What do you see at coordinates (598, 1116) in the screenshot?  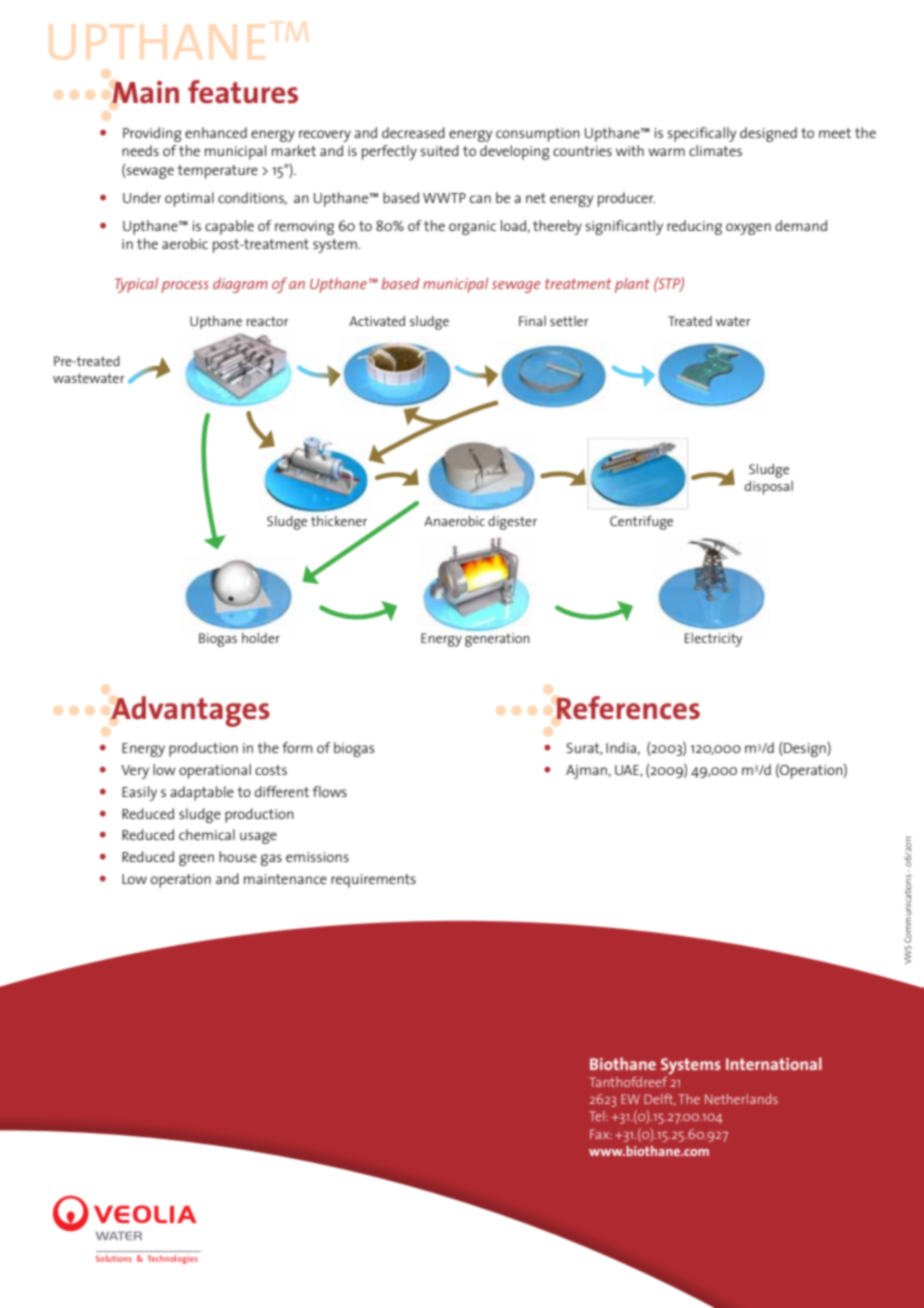 I see `Tel` at bounding box center [598, 1116].
